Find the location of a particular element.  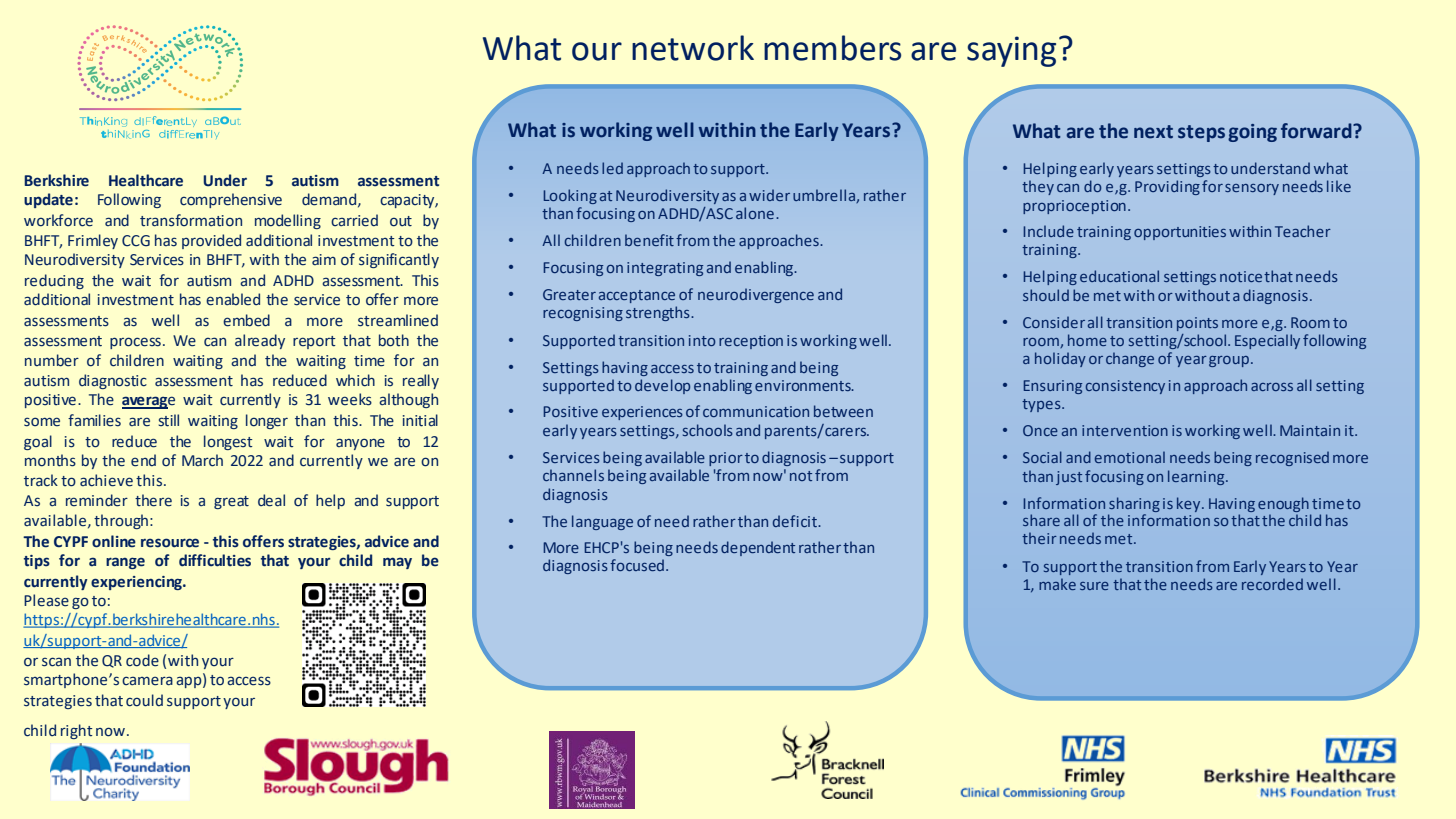

could is located at coordinates (144, 700).
